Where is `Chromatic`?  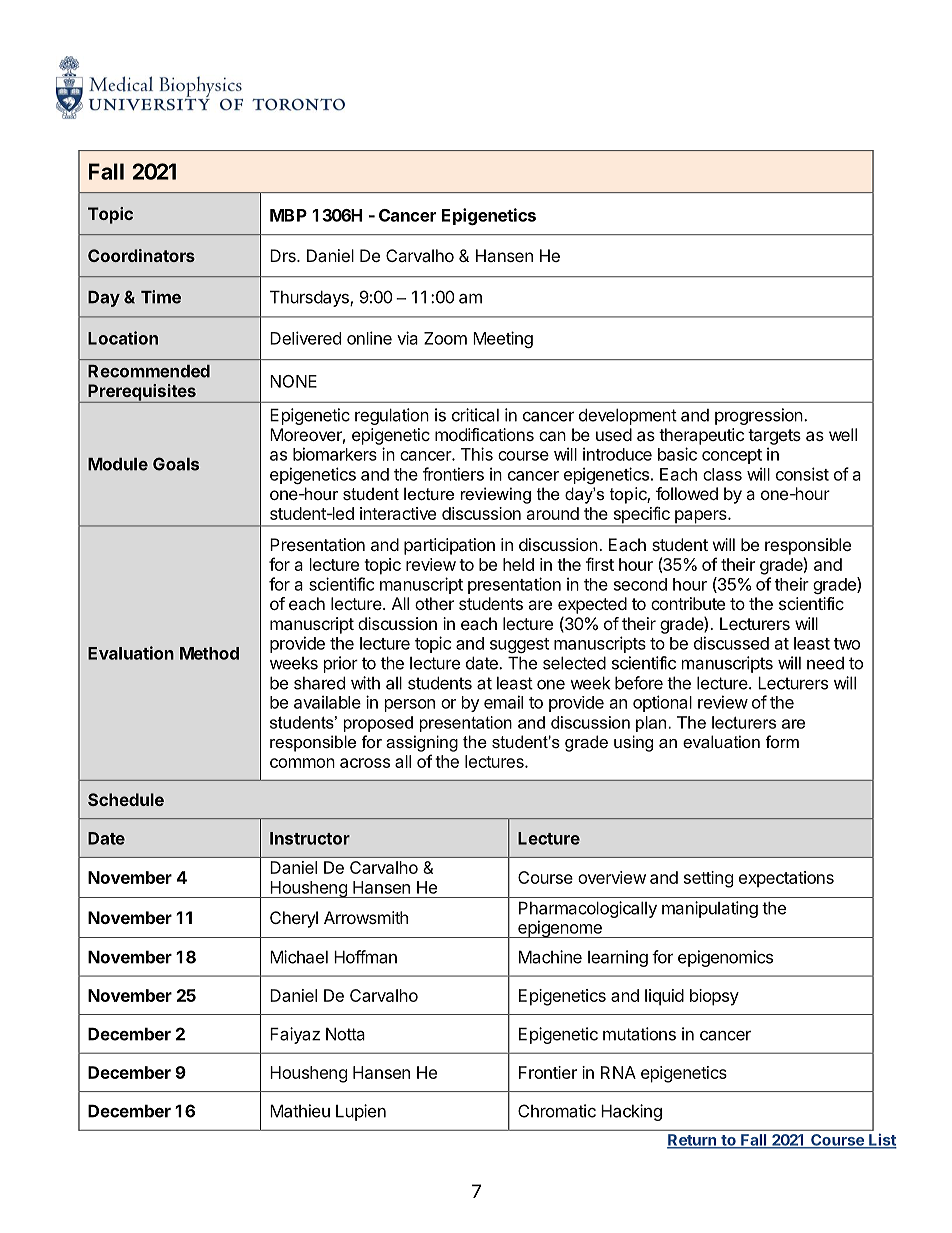
Chromatic is located at coordinates (557, 1111).
